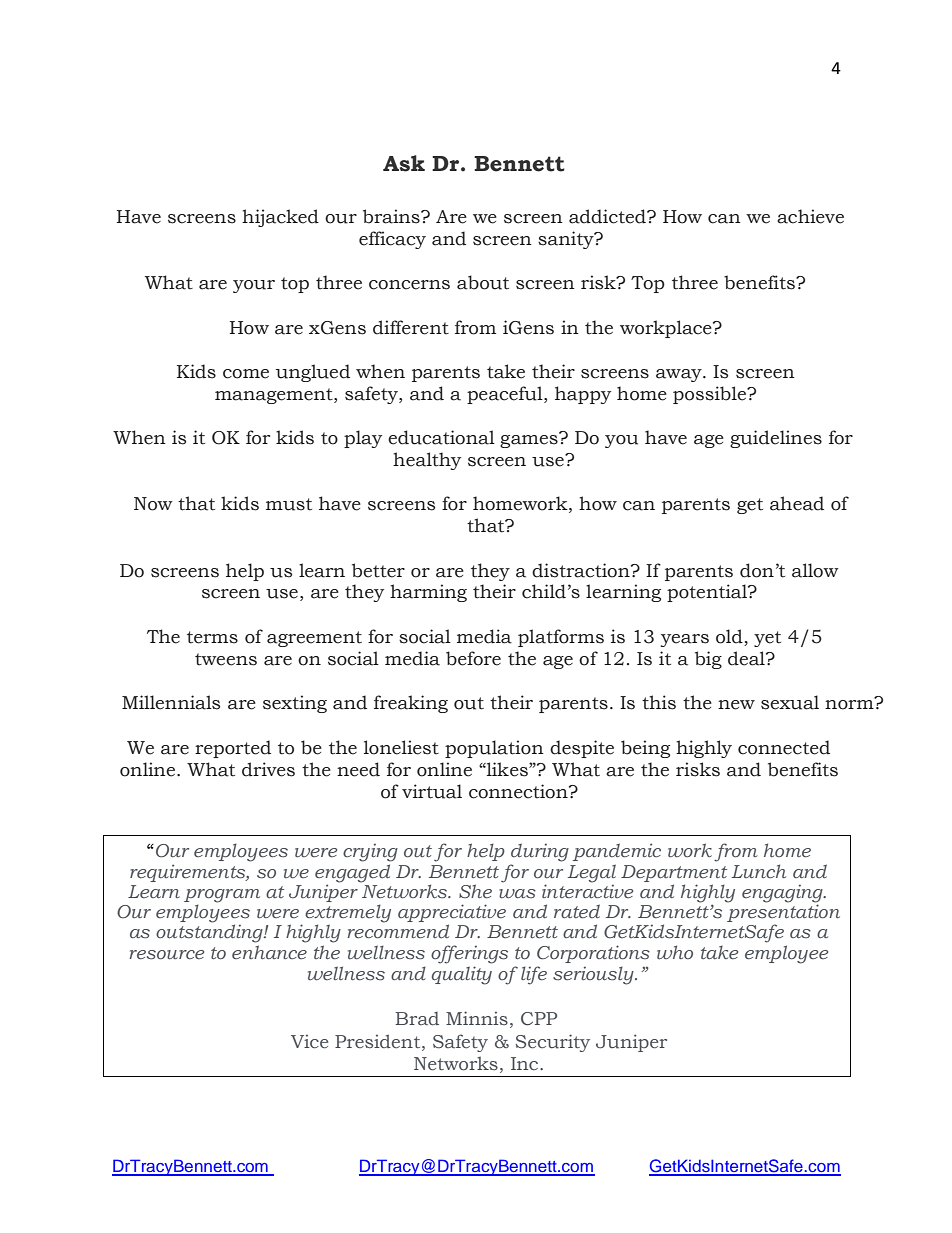  Describe the element at coordinates (767, 639) in the screenshot. I see `yet` at that location.
